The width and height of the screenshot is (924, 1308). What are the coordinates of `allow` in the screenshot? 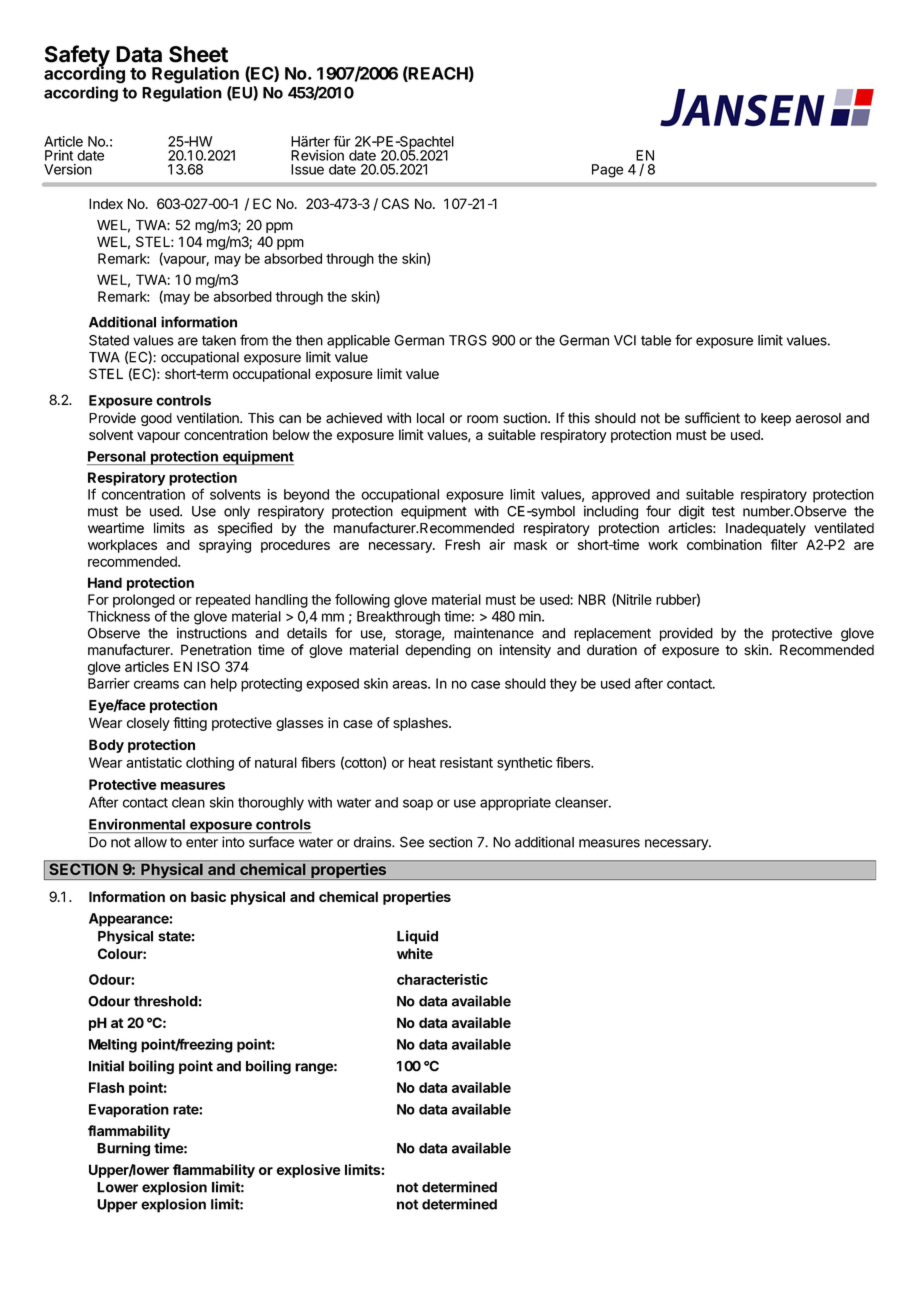 It's located at (150, 842).
